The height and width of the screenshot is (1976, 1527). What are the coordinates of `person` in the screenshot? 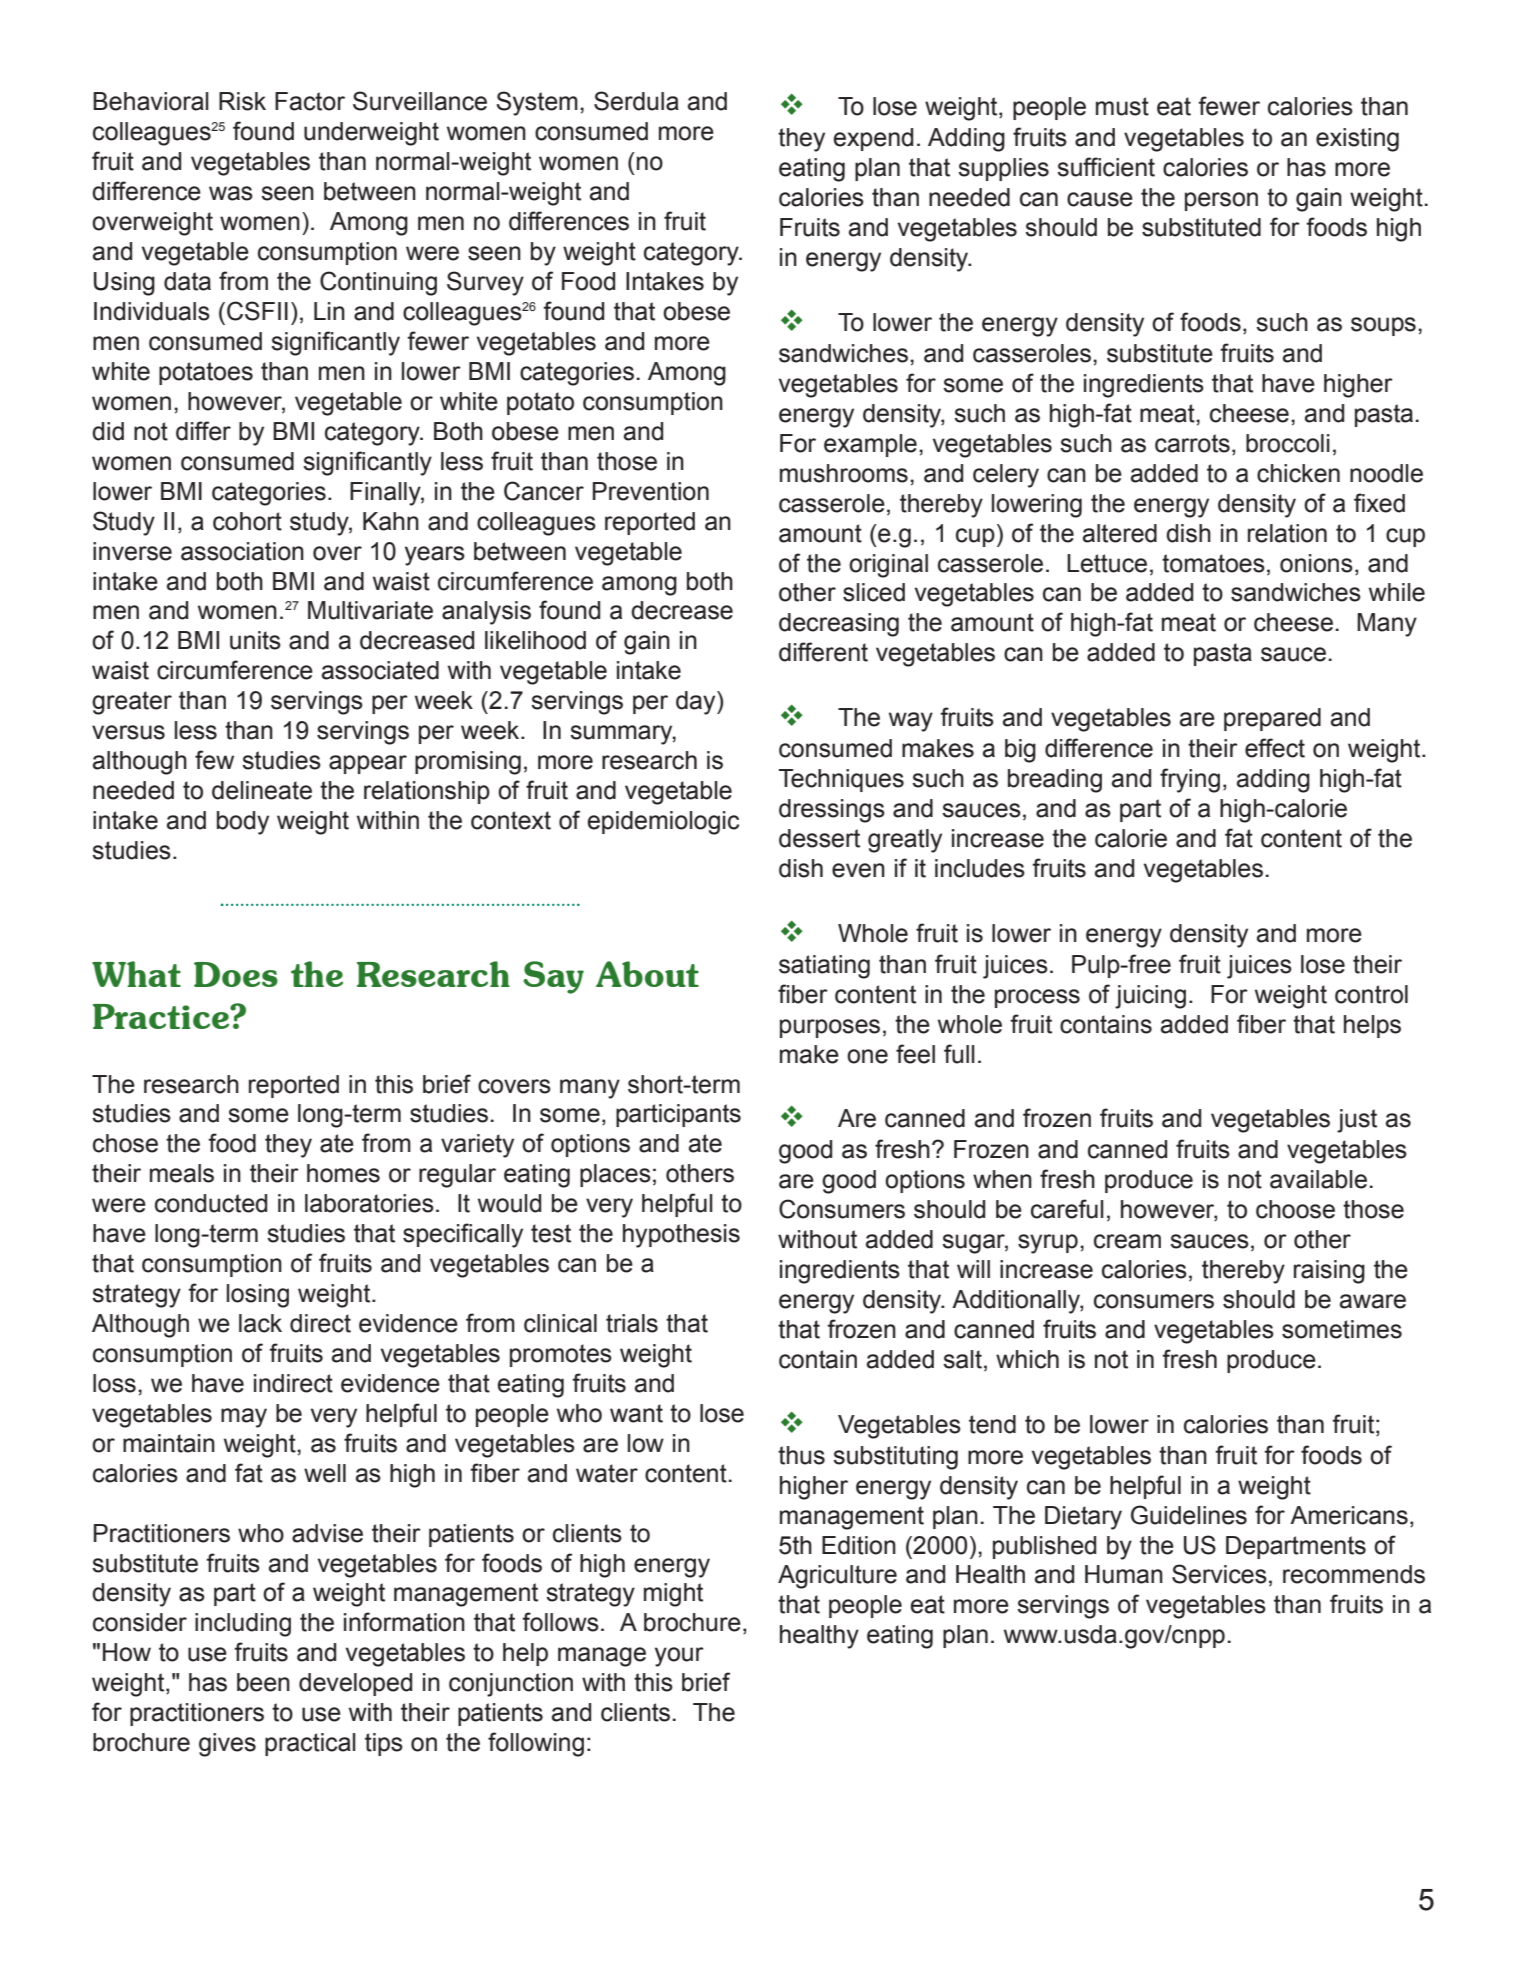 It's located at (1221, 201).
